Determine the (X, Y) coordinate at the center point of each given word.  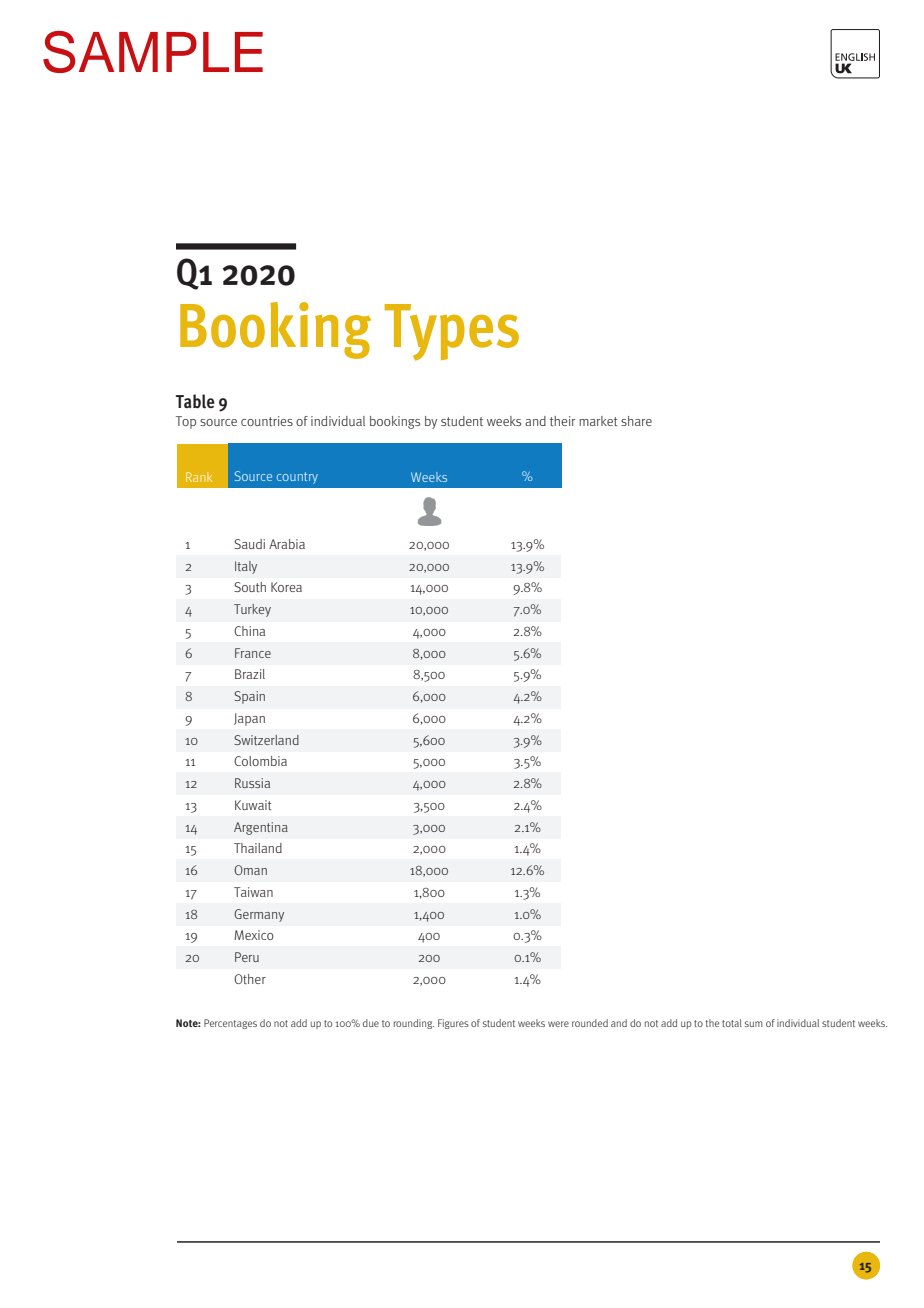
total (732, 1023)
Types (452, 332)
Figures (453, 1024)
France (253, 653)
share (636, 421)
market (598, 421)
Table (195, 401)
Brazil (250, 674)
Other (250, 979)
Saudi (249, 544)
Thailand (258, 848)
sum (753, 1024)
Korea (286, 587)
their (562, 421)
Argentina (261, 828)
